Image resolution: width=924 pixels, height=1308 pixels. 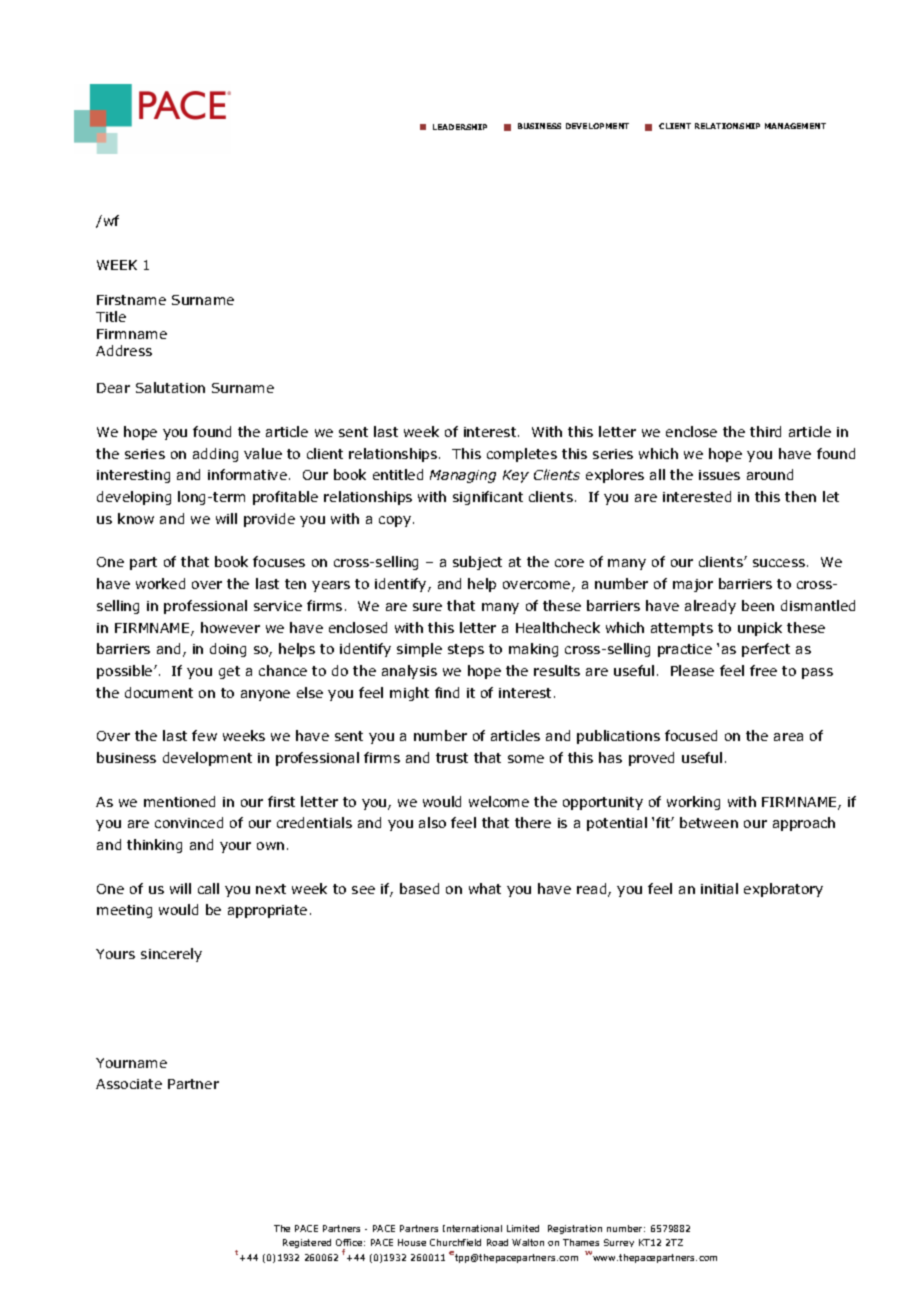 I want to click on get, so click(x=229, y=672).
